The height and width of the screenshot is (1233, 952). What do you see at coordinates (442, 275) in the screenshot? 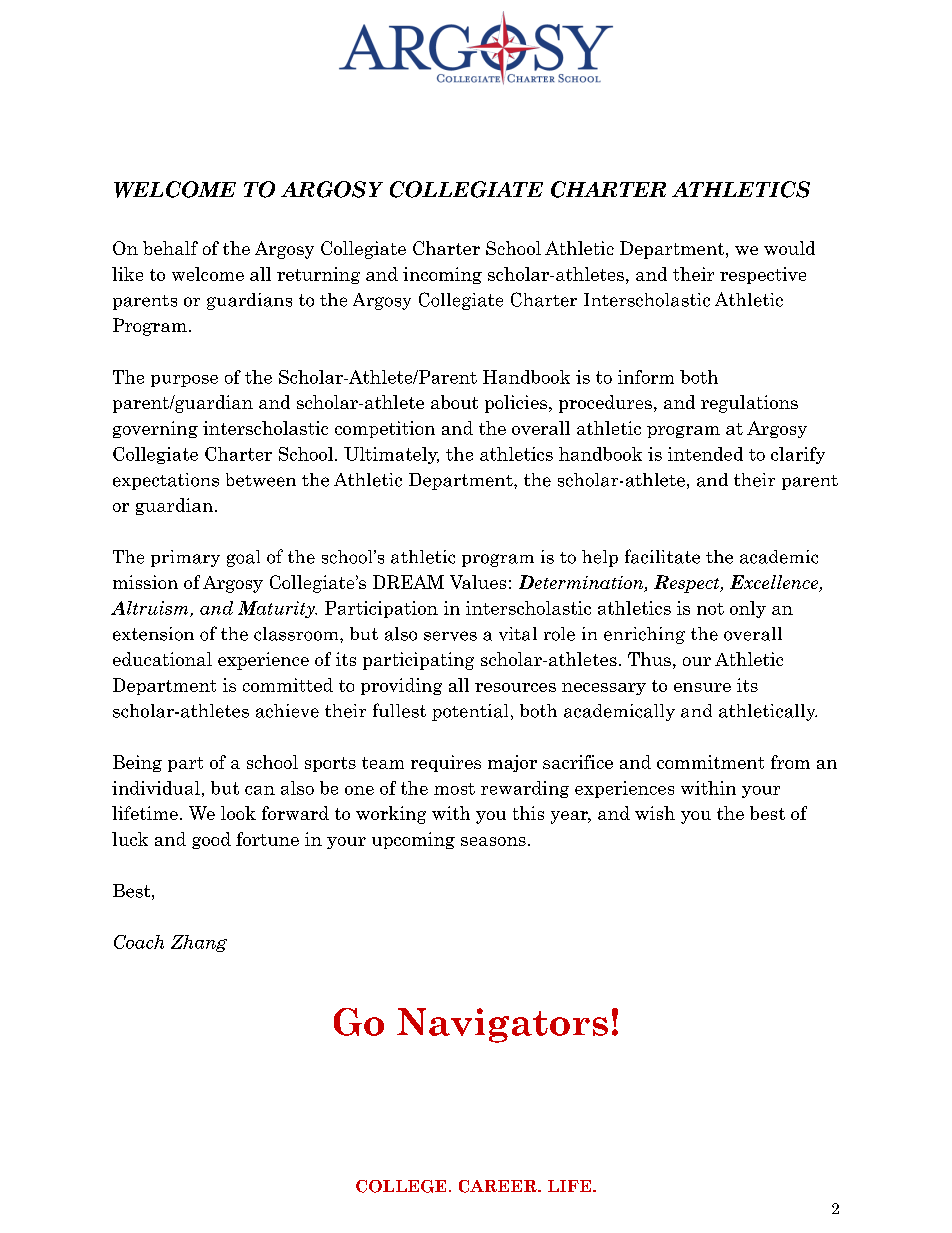
I see `incoming` at bounding box center [442, 275].
